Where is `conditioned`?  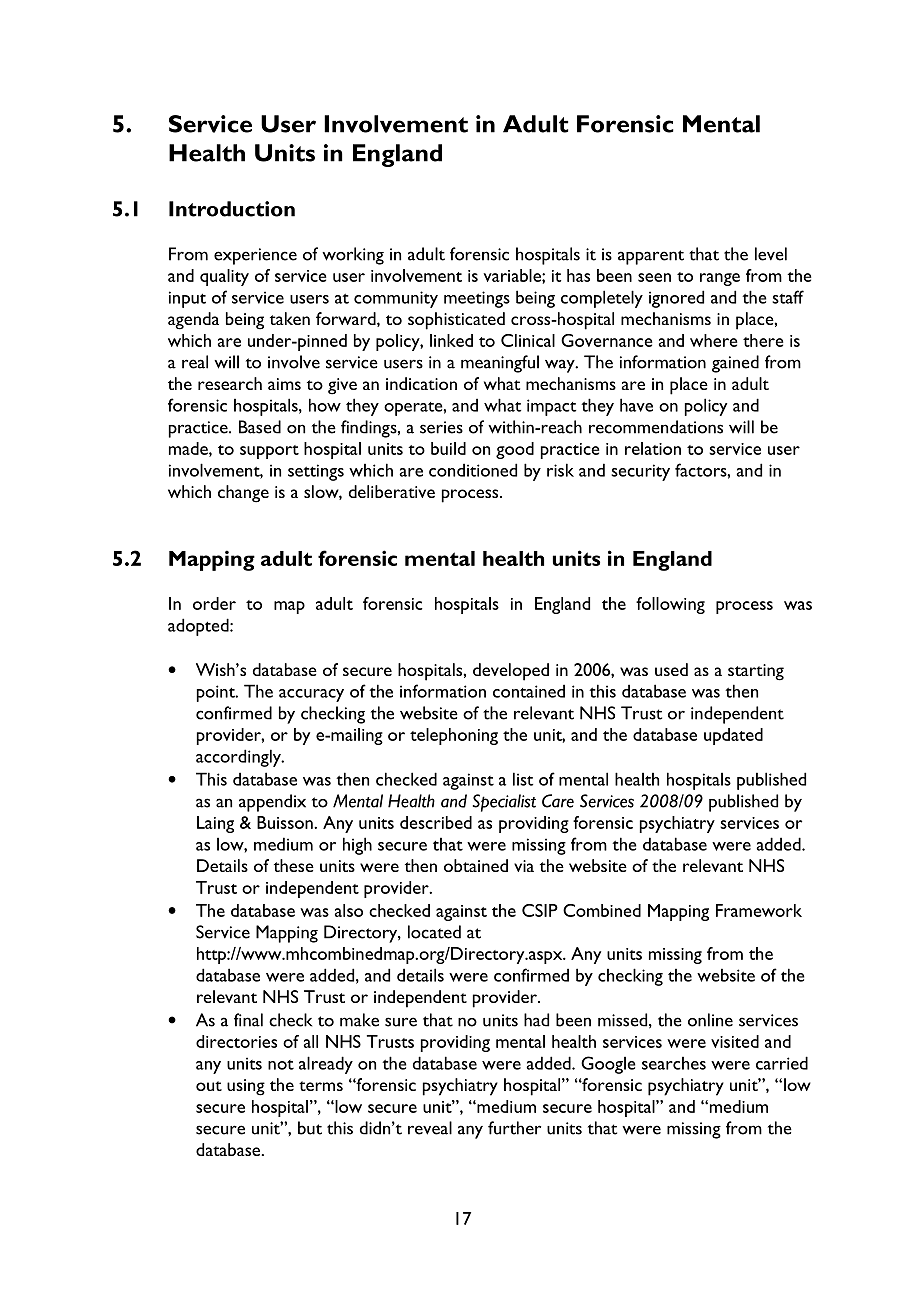
conditioned is located at coordinates (473, 470).
